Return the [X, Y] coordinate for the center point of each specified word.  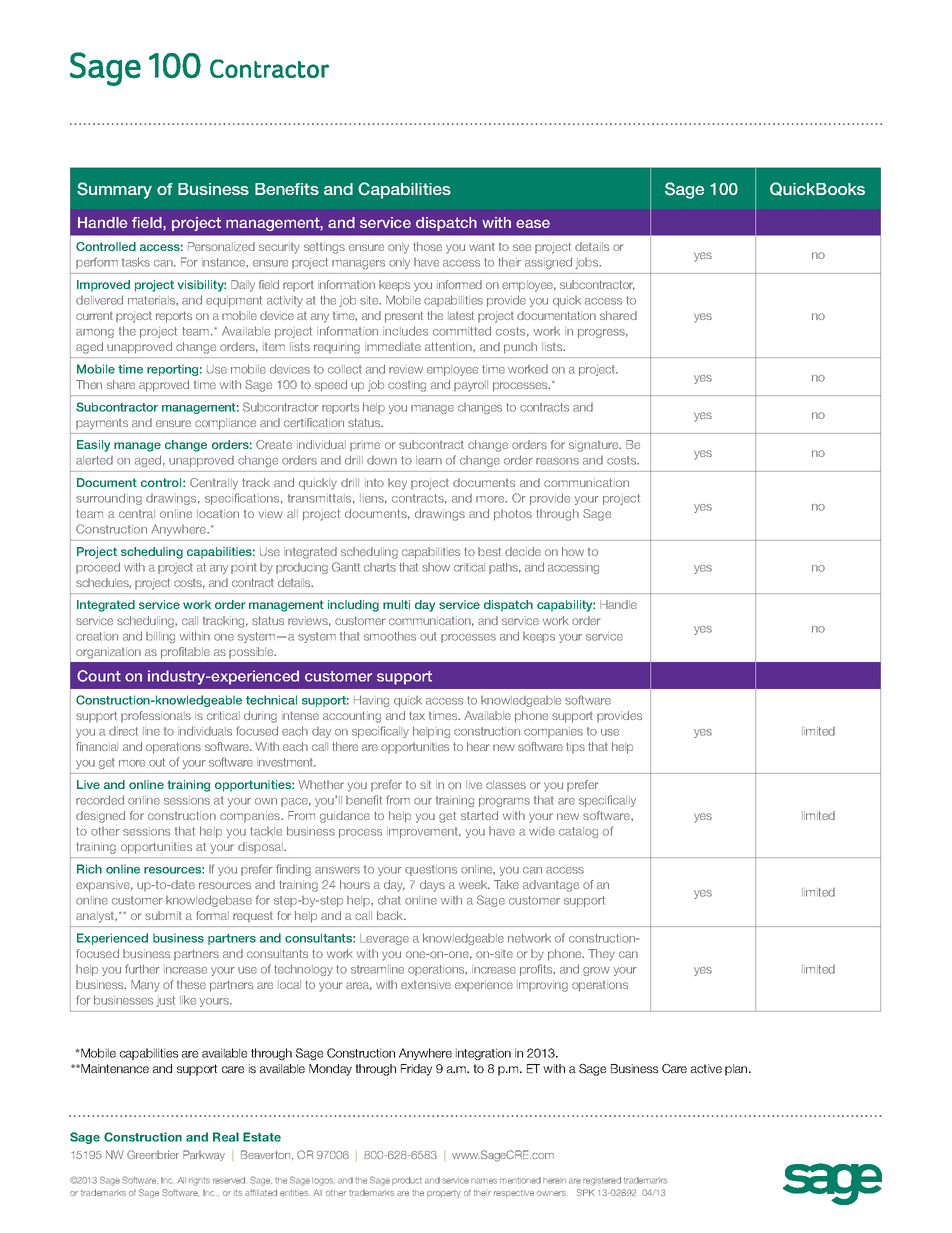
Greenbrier [153, 1154]
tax [417, 715]
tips [575, 747]
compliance [225, 423]
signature [595, 446]
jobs [588, 263]
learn [429, 460]
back [391, 915]
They [601, 955]
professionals [156, 716]
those [427, 246]
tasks [136, 262]
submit [163, 915]
